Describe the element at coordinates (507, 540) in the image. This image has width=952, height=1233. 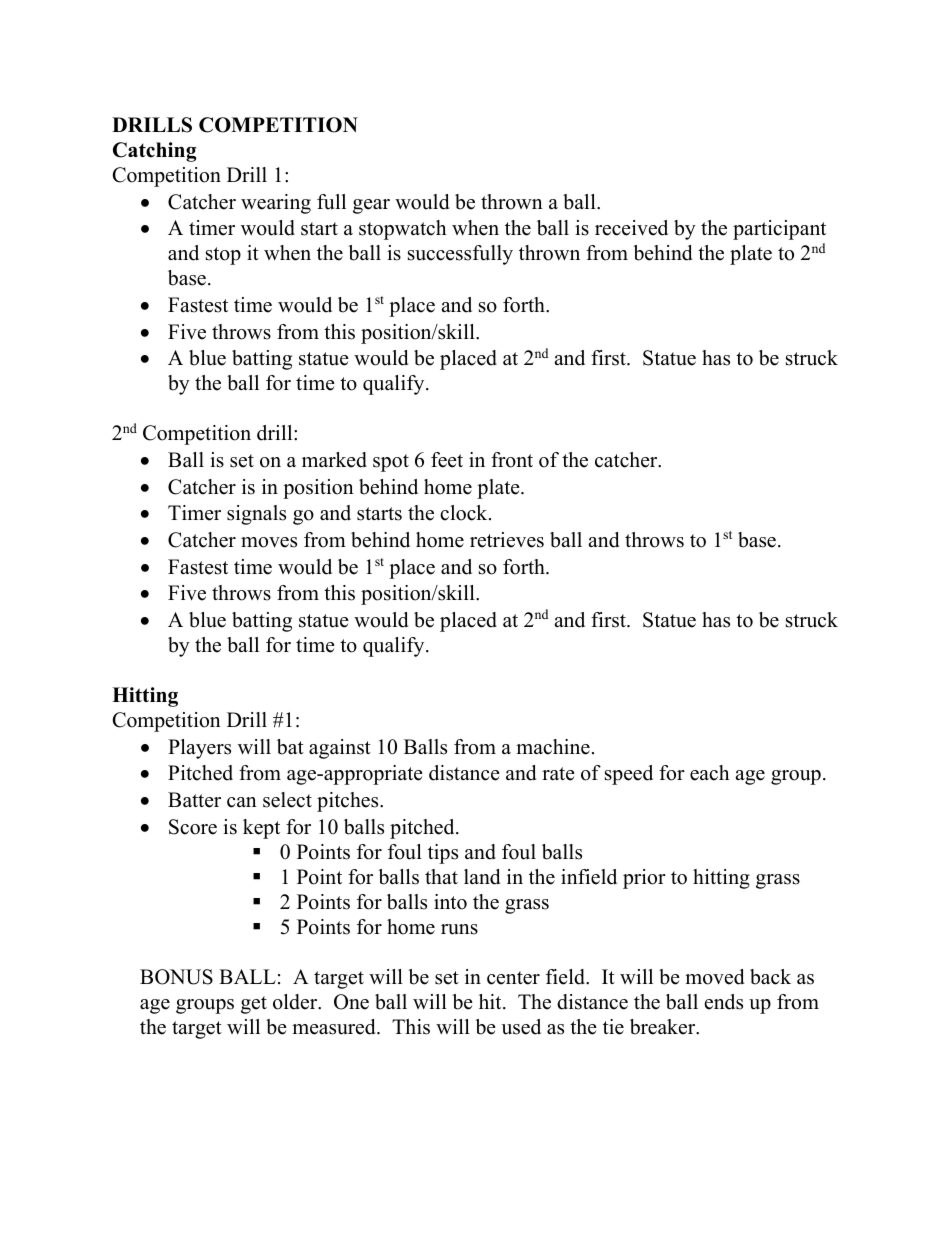
I see `retrieves` at that location.
